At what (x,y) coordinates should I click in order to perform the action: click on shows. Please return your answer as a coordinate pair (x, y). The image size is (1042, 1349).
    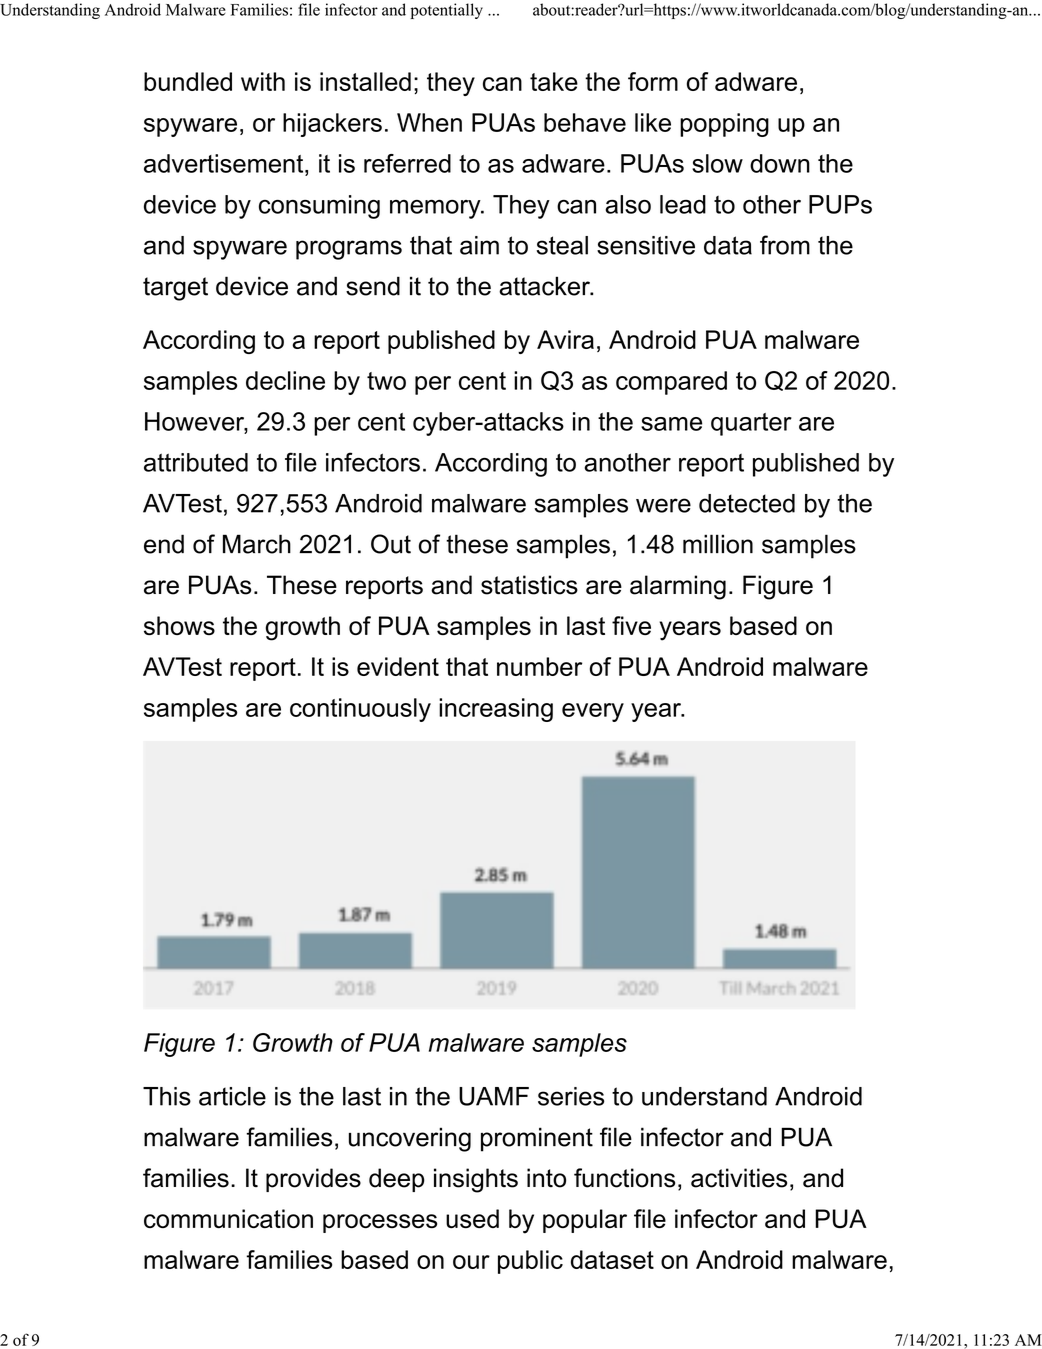
    Looking at the image, I should click on (179, 625).
